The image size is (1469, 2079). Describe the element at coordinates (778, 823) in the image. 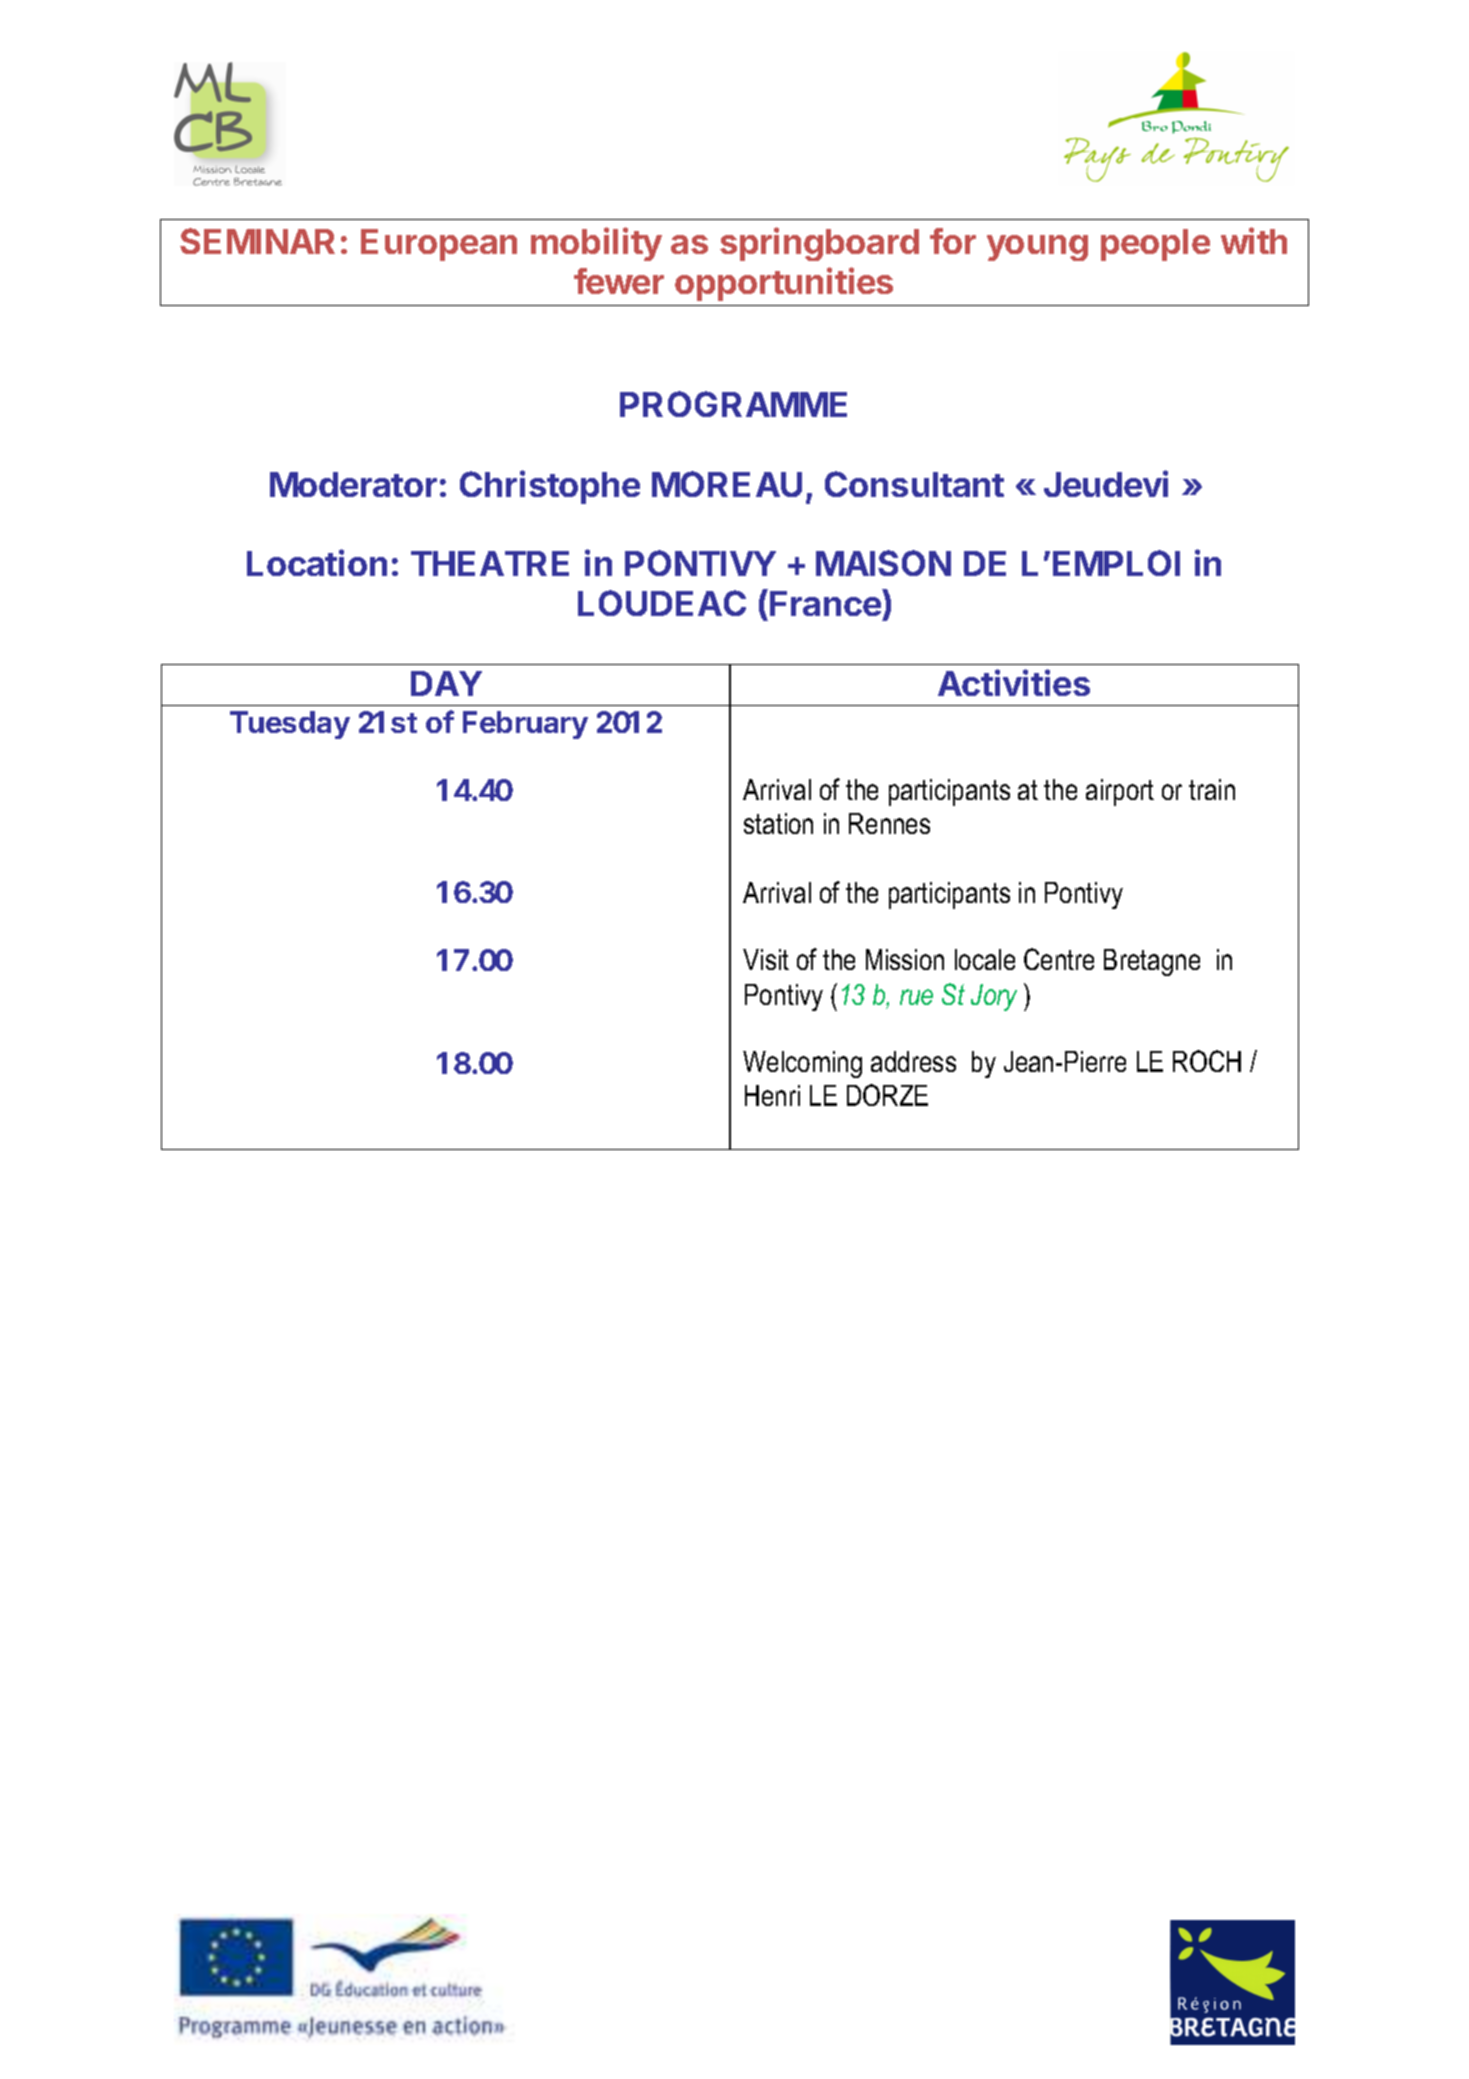

I see `station` at that location.
